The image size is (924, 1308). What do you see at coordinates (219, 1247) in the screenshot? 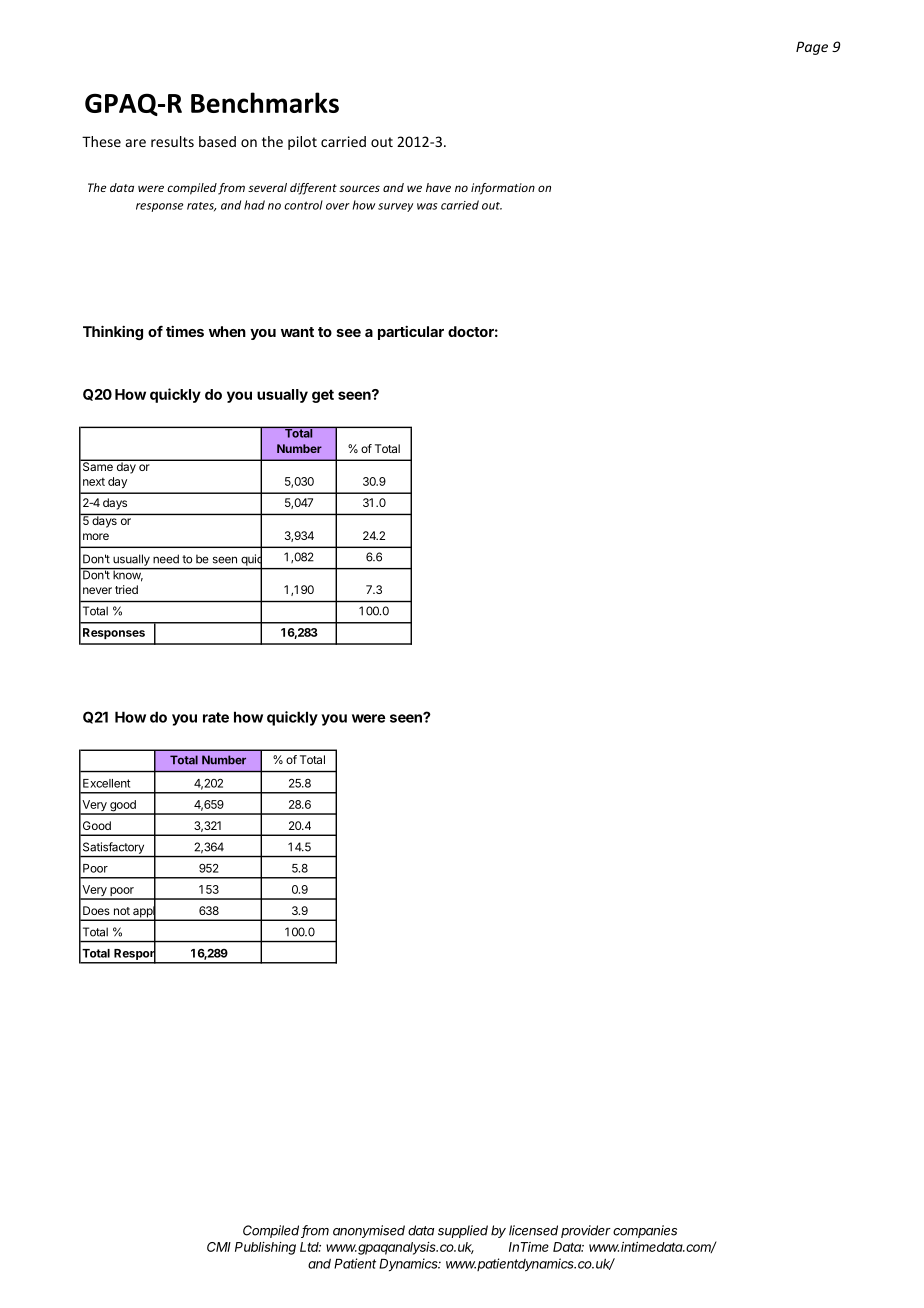
I see `CMI` at bounding box center [219, 1247].
